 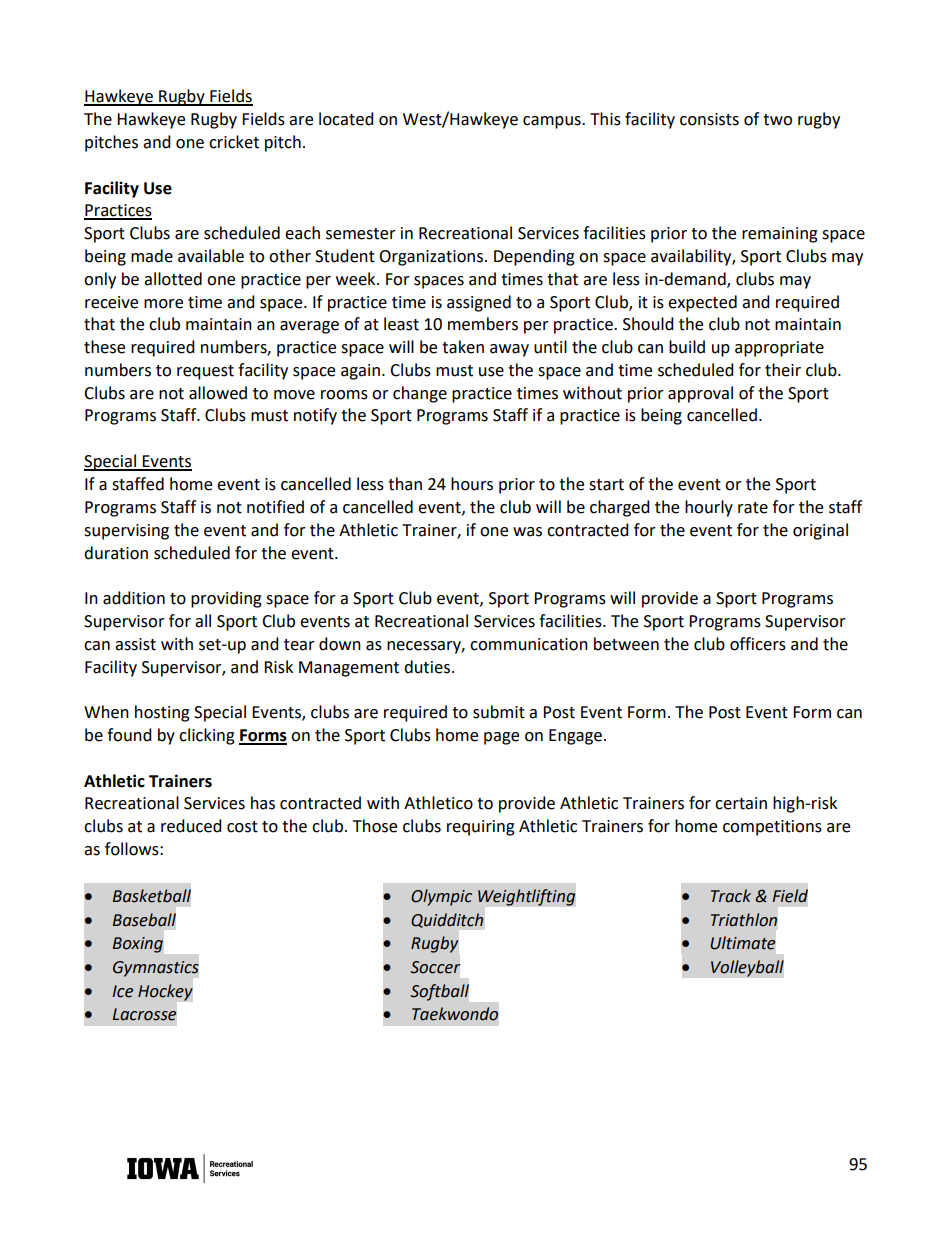 What do you see at coordinates (156, 969) in the screenshot?
I see `Gymnastics` at bounding box center [156, 969].
